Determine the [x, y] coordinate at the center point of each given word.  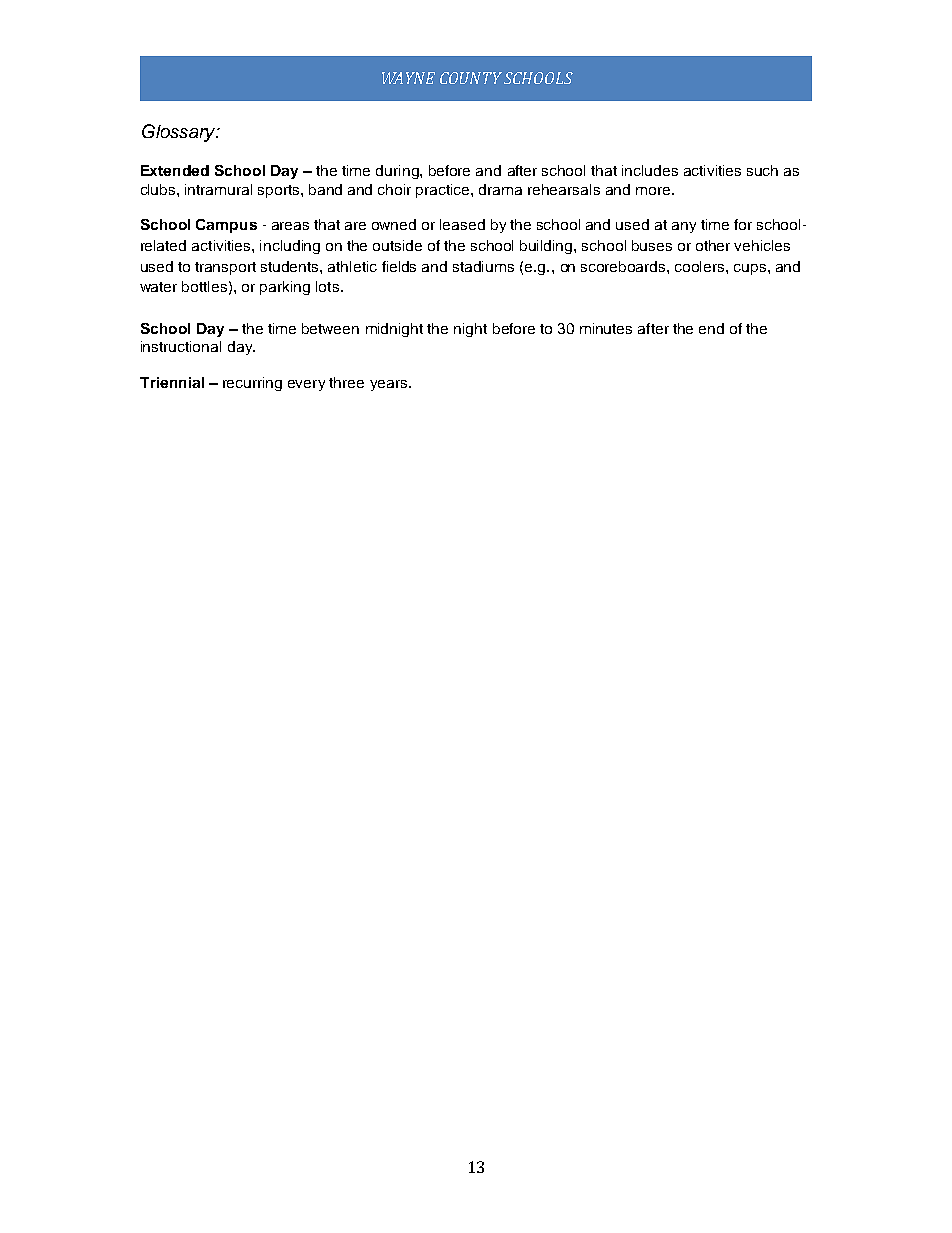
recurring [252, 384]
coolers [701, 266]
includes [650, 170]
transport [225, 268]
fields [399, 266]
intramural [218, 189]
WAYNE [408, 78]
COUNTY [471, 78]
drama [500, 189]
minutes [606, 328]
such [762, 170]
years [390, 385]
